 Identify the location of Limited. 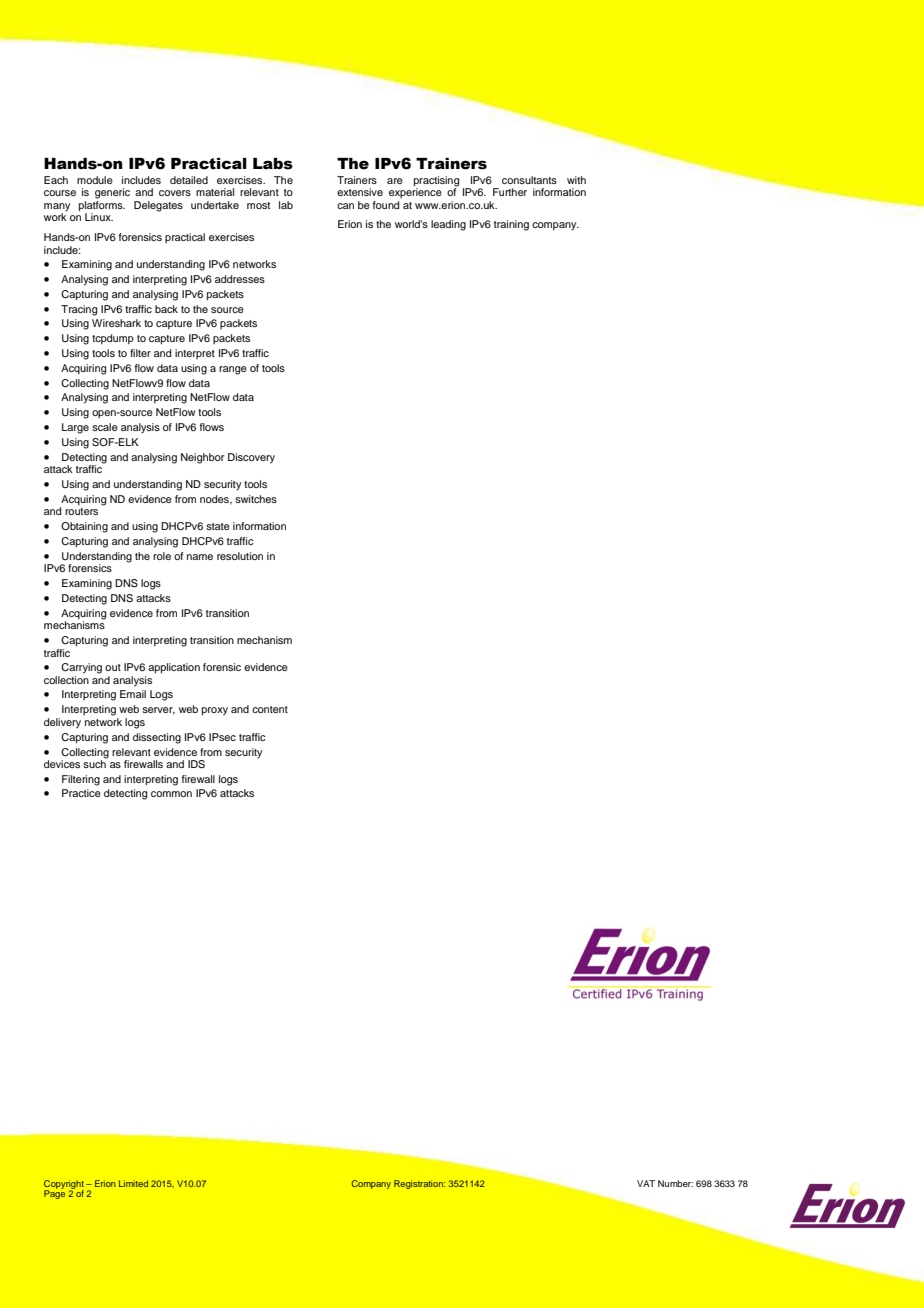
(133, 1183).
